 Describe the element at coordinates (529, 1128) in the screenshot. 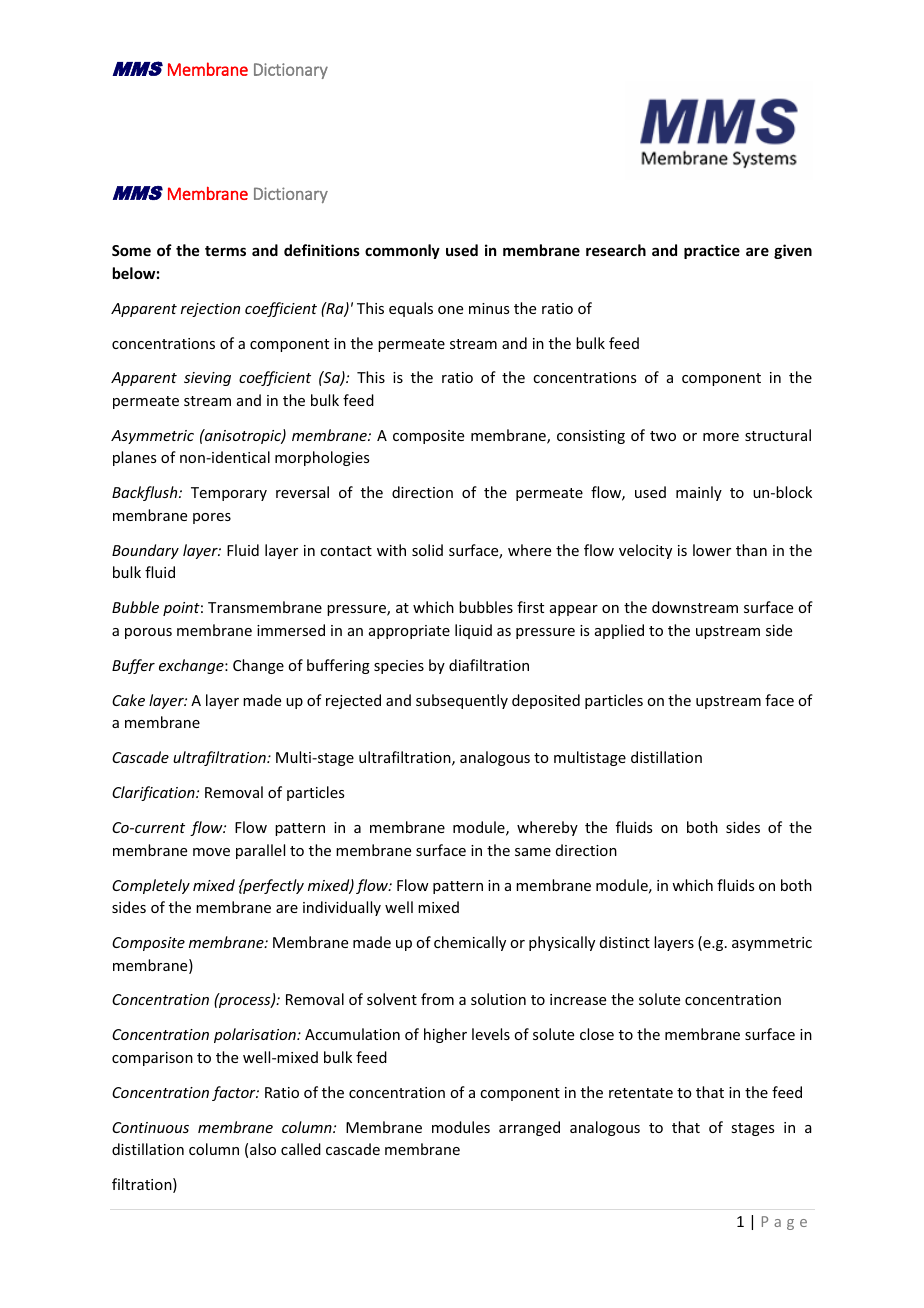

I see `arranged` at that location.
